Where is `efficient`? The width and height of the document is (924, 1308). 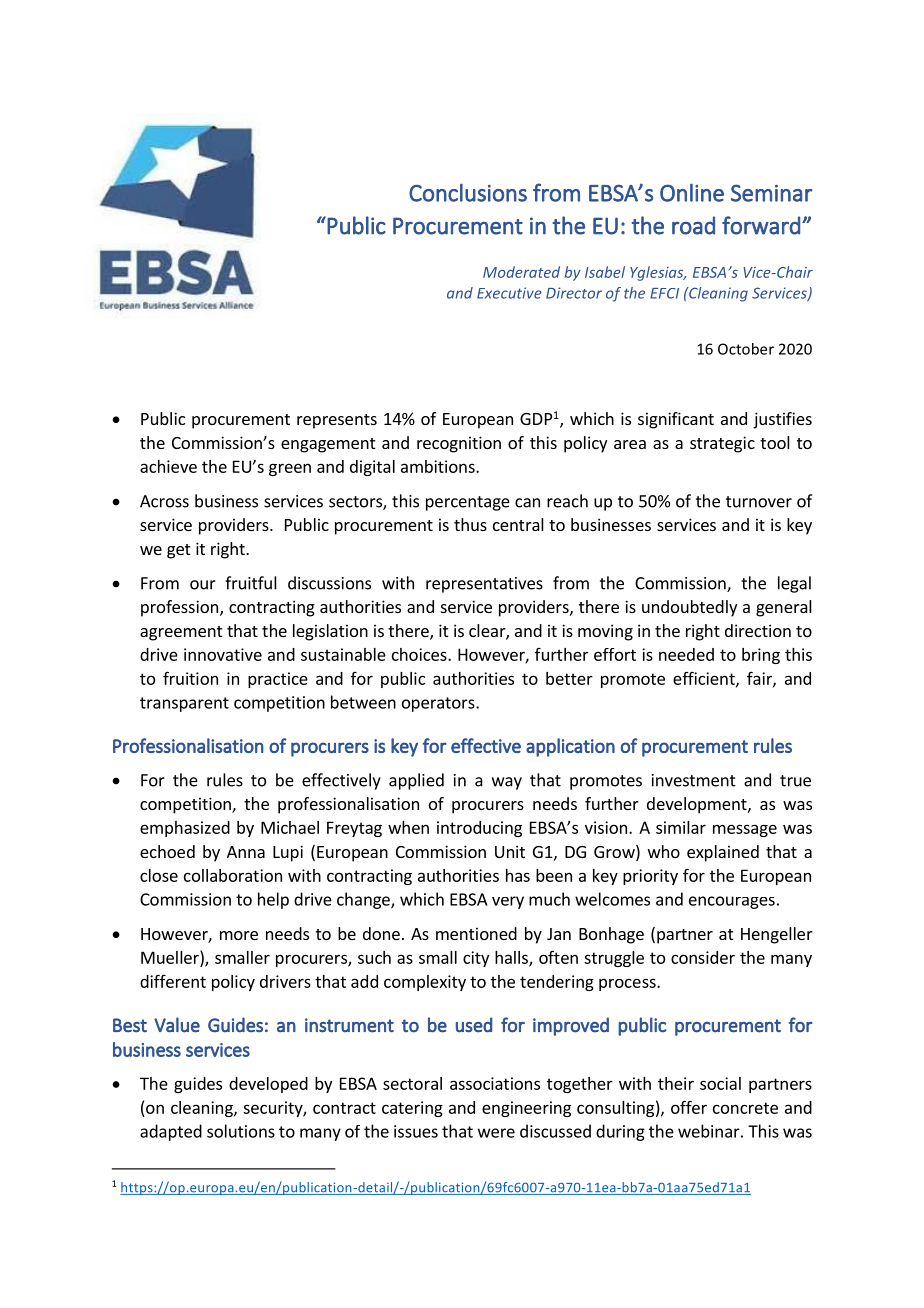
efficient is located at coordinates (705, 679).
